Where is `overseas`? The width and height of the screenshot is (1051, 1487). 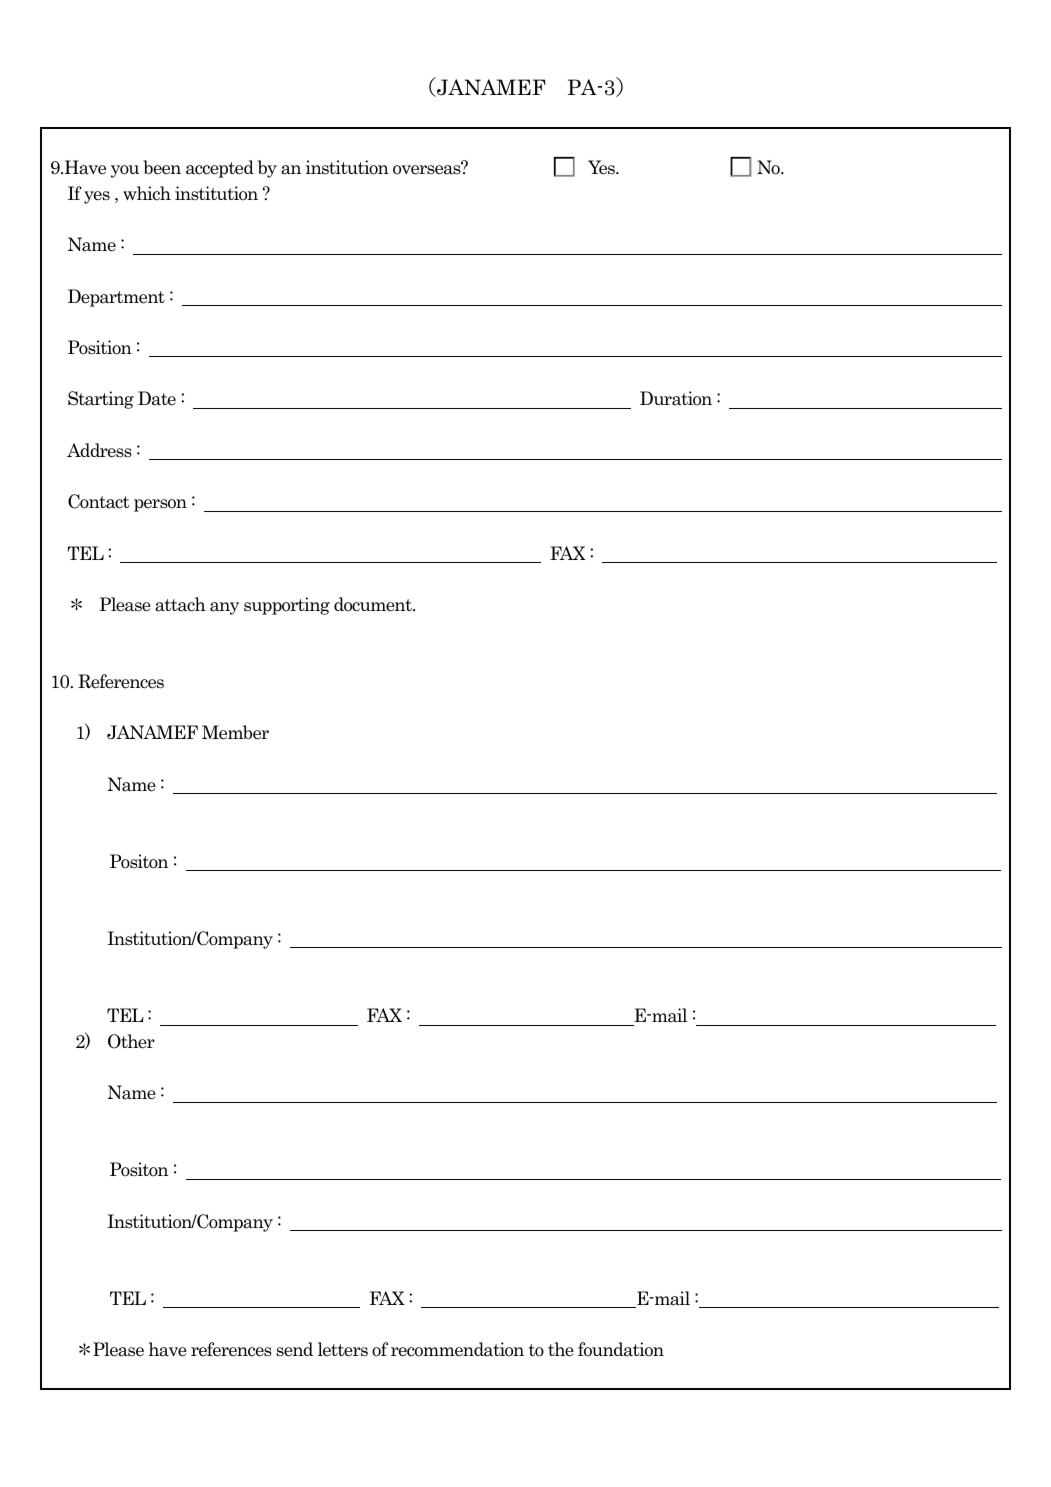
overseas is located at coordinates (428, 169).
